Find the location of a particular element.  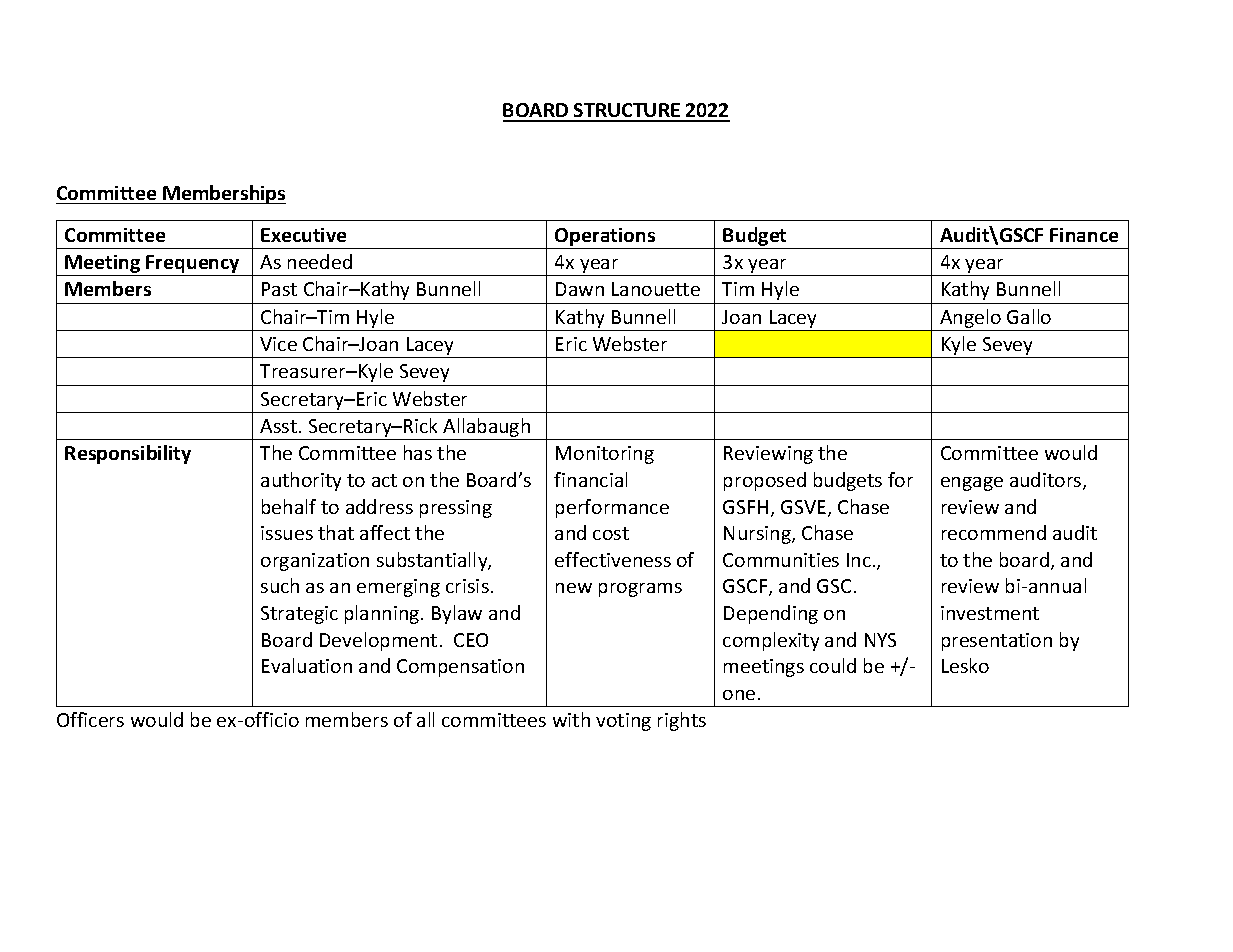

Strategic is located at coordinates (299, 615).
